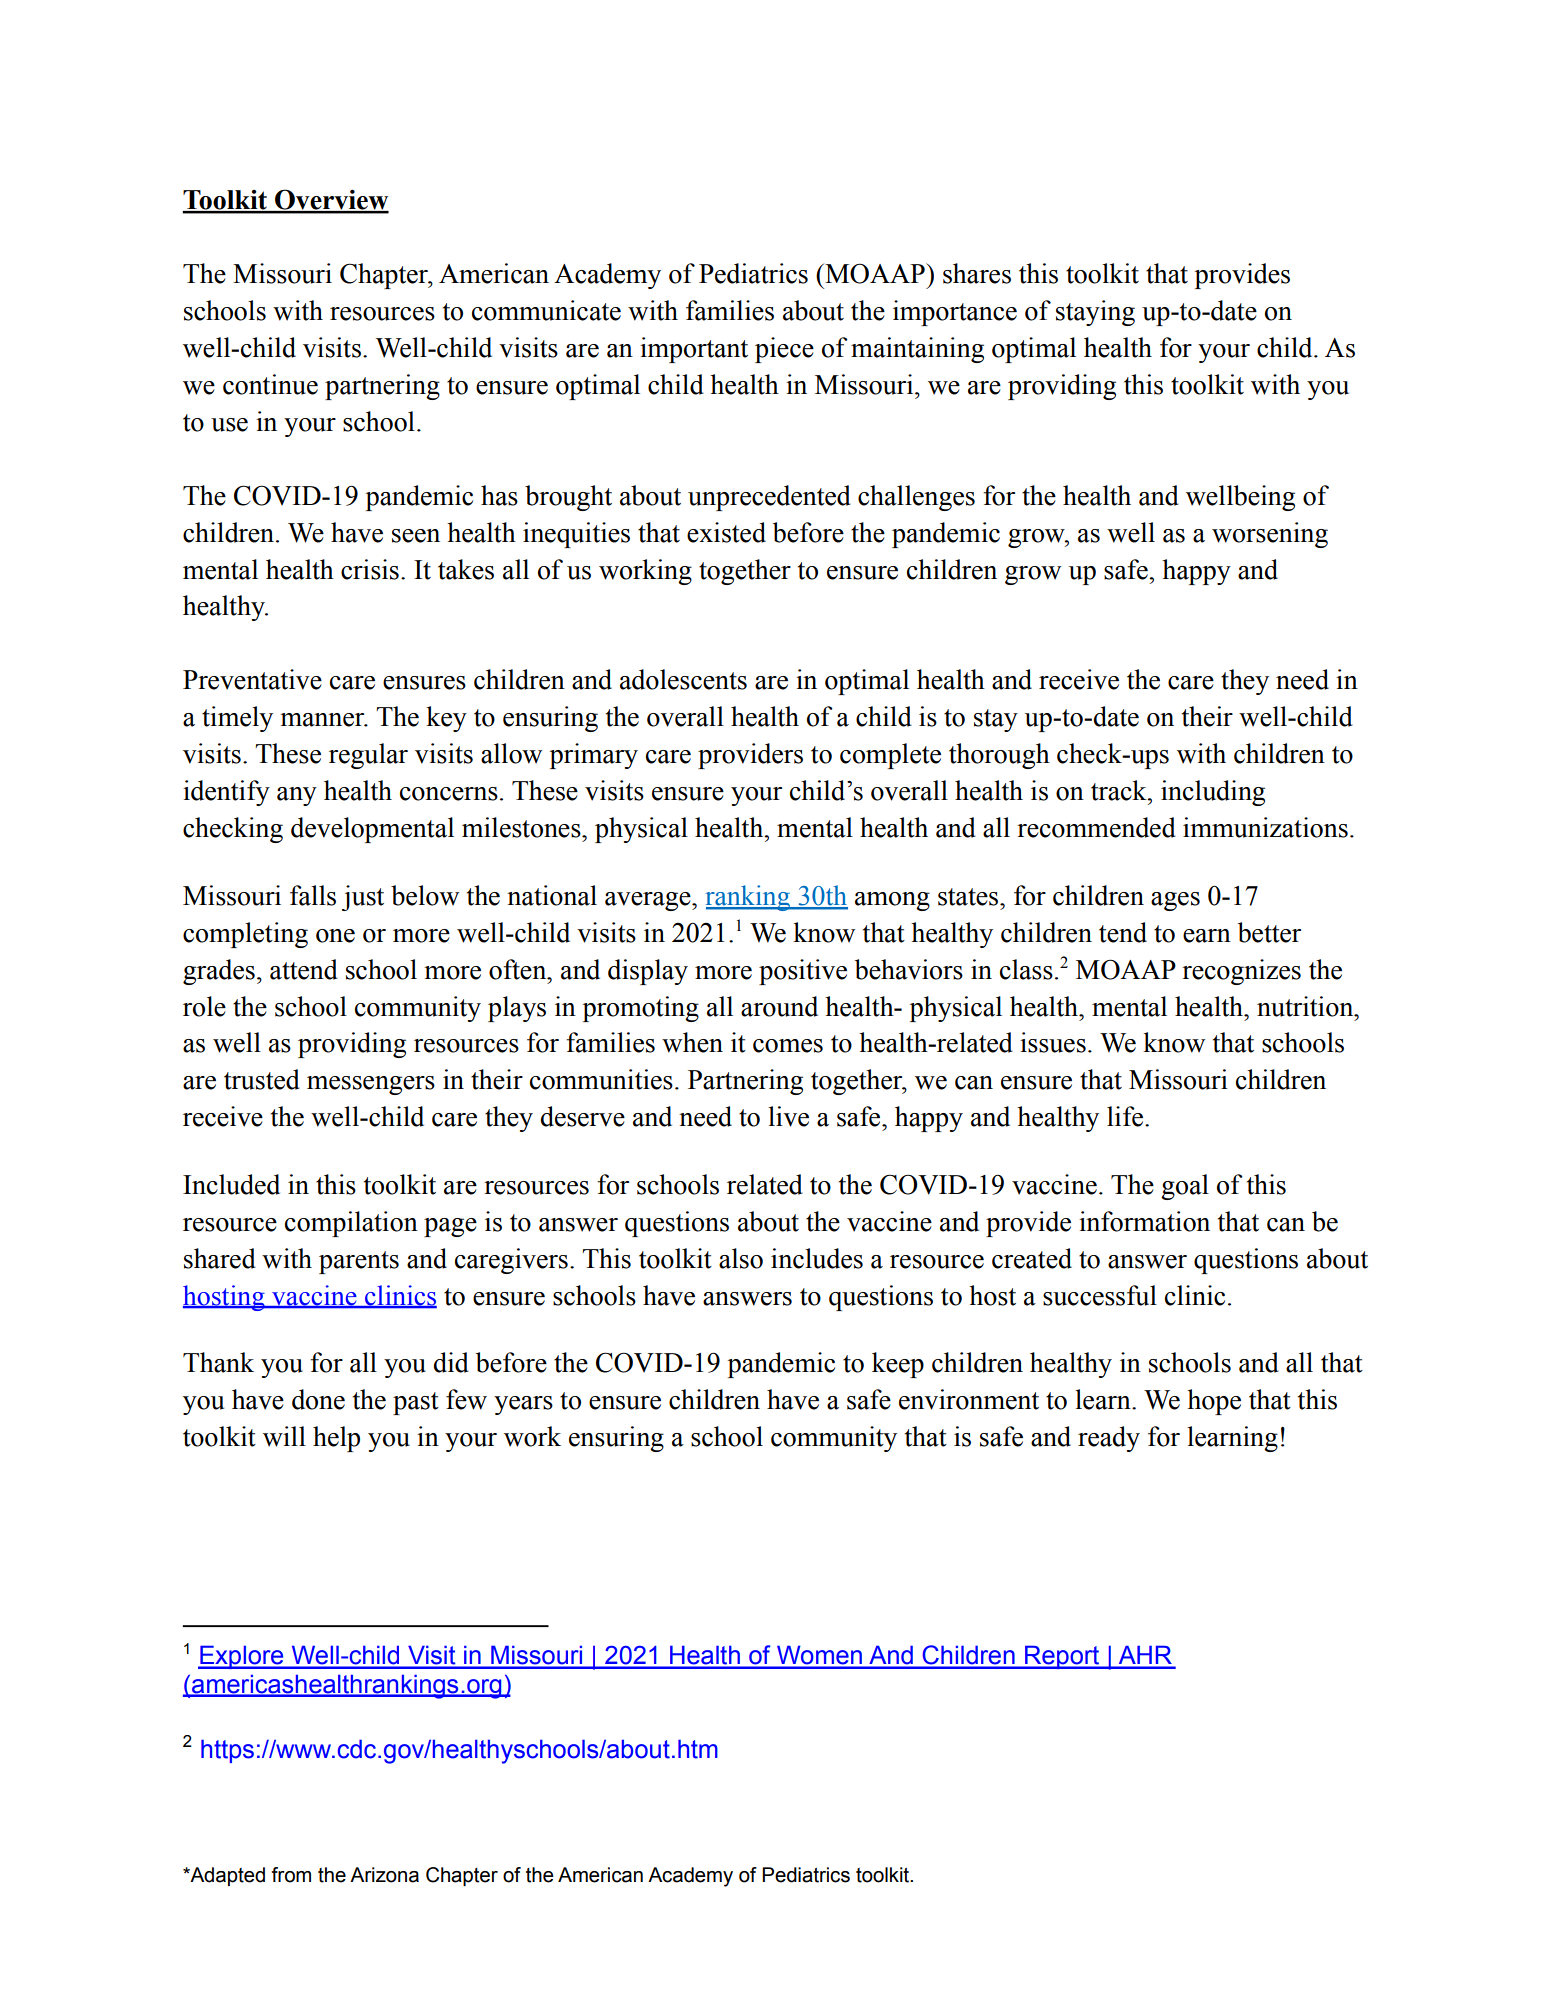 This screenshot has width=1554, height=2012. Describe the element at coordinates (368, 756) in the screenshot. I see `regular` at that location.
